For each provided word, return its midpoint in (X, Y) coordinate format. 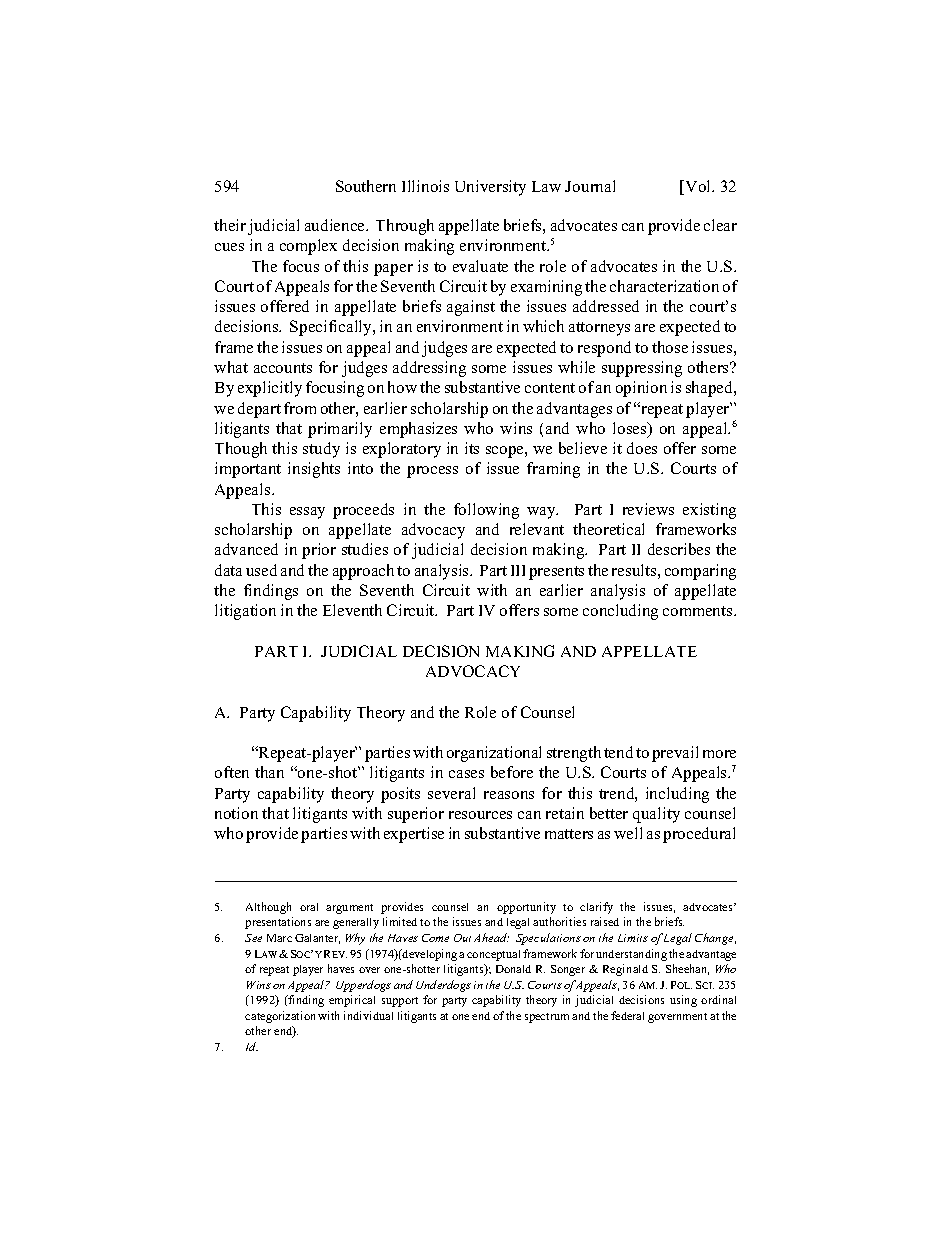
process (432, 472)
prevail (675, 754)
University (490, 188)
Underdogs (443, 986)
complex (308, 247)
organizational (494, 754)
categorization (280, 1017)
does (642, 448)
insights (314, 470)
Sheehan (687, 969)
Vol (698, 187)
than (269, 772)
